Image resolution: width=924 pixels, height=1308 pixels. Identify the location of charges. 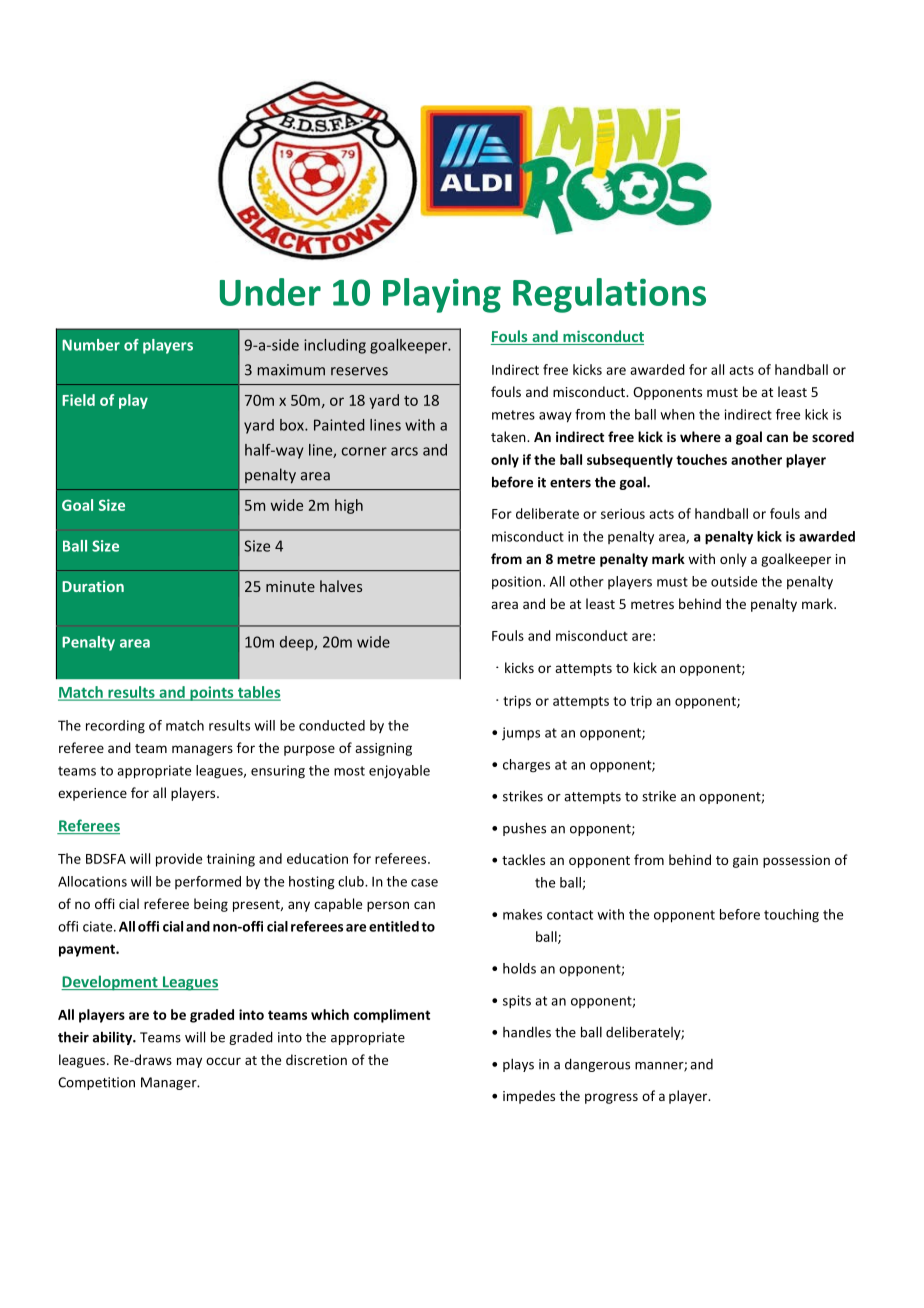
(526, 766).
